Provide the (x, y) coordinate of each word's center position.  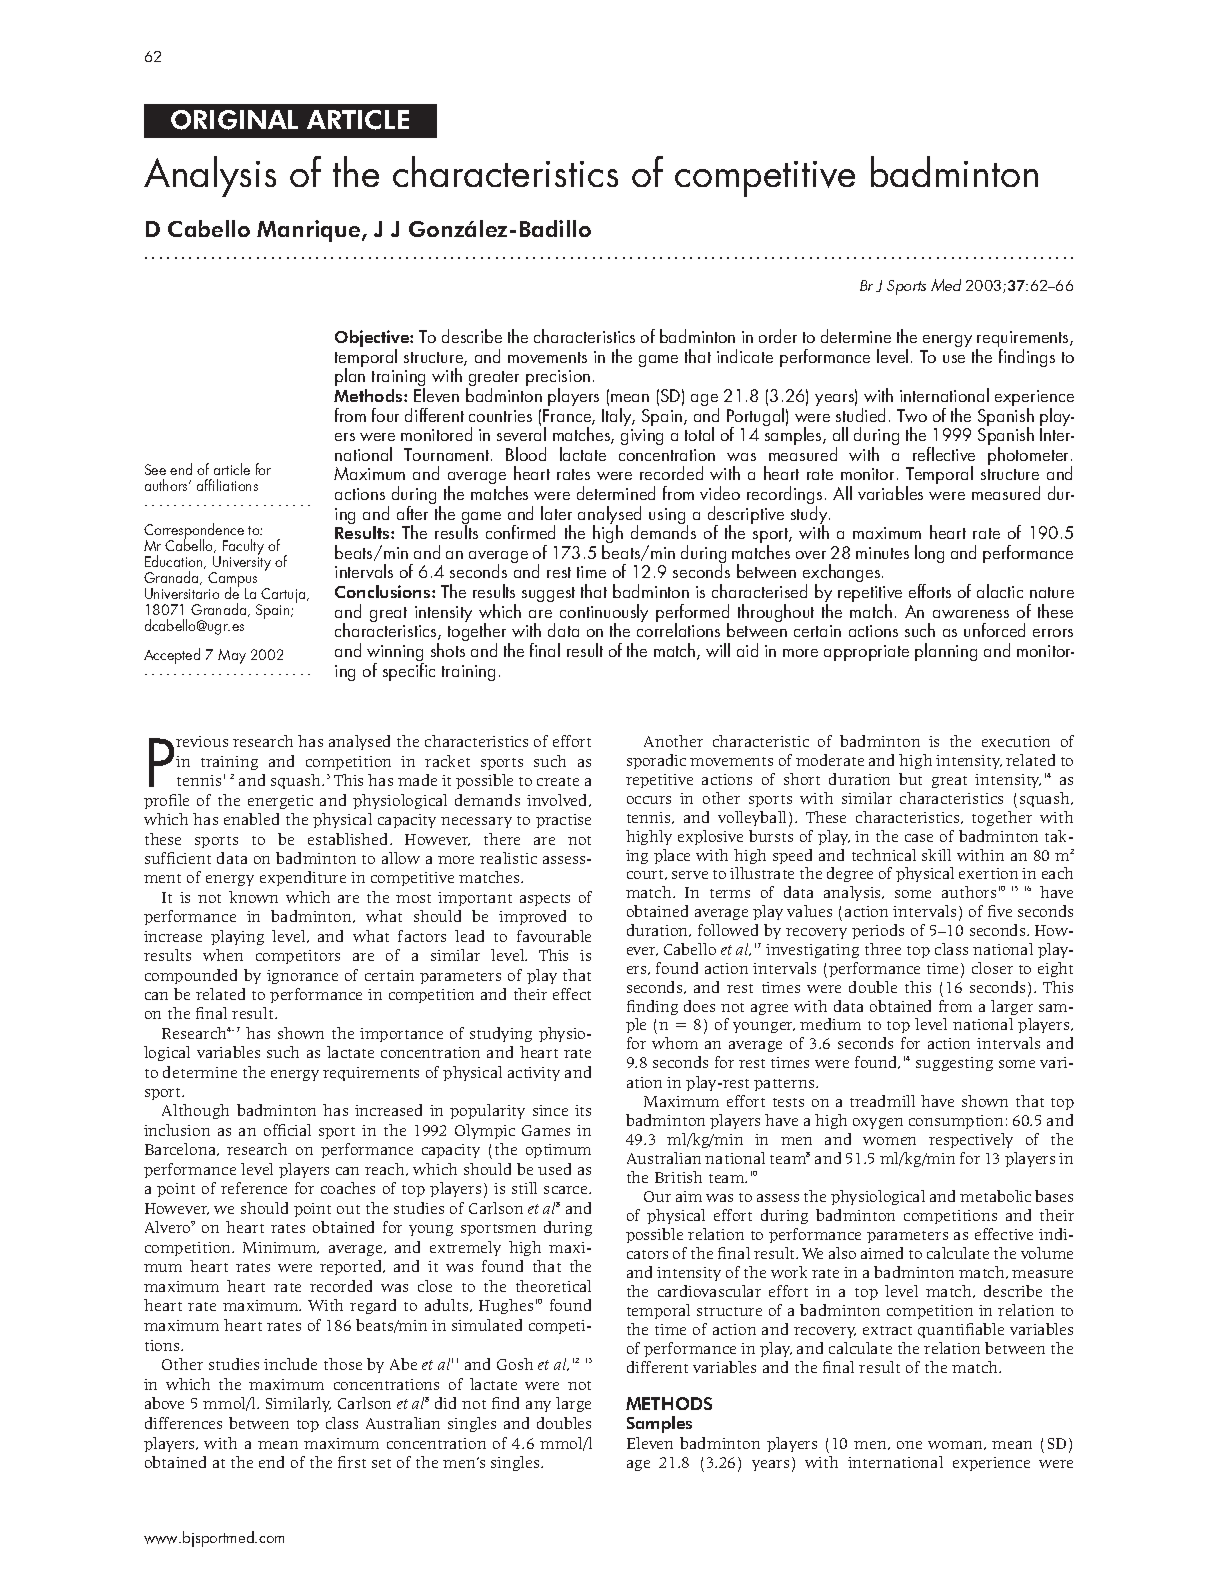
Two (912, 415)
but (910, 779)
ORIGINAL (234, 120)
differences (183, 1423)
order (778, 336)
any (538, 1406)
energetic (280, 802)
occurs (649, 800)
